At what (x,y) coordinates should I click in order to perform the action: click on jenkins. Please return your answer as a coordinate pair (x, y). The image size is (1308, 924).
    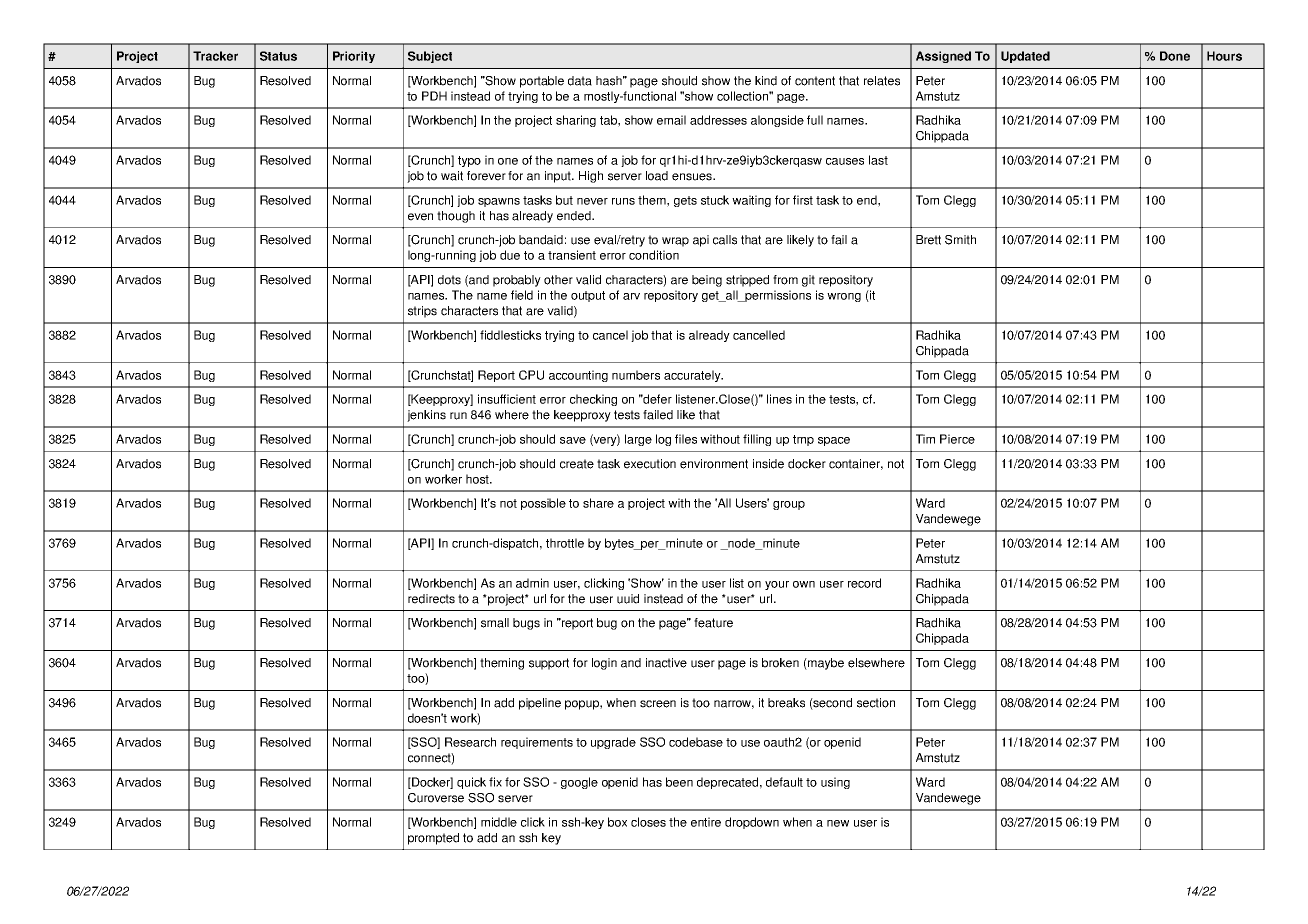
    Looking at the image, I should click on (426, 416).
